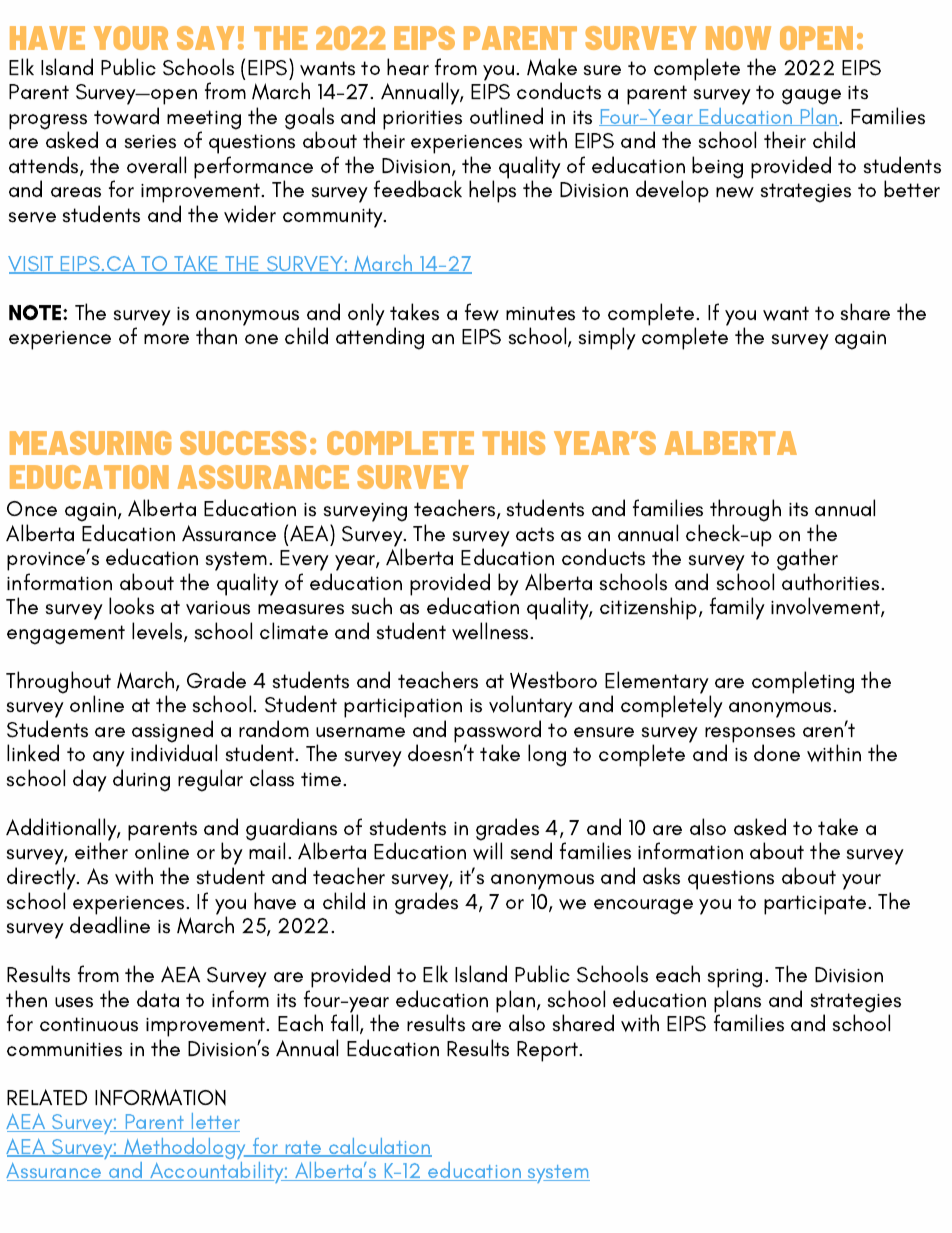 The image size is (952, 1233). Describe the element at coordinates (110, 924) in the screenshot. I see `deadline` at that location.
